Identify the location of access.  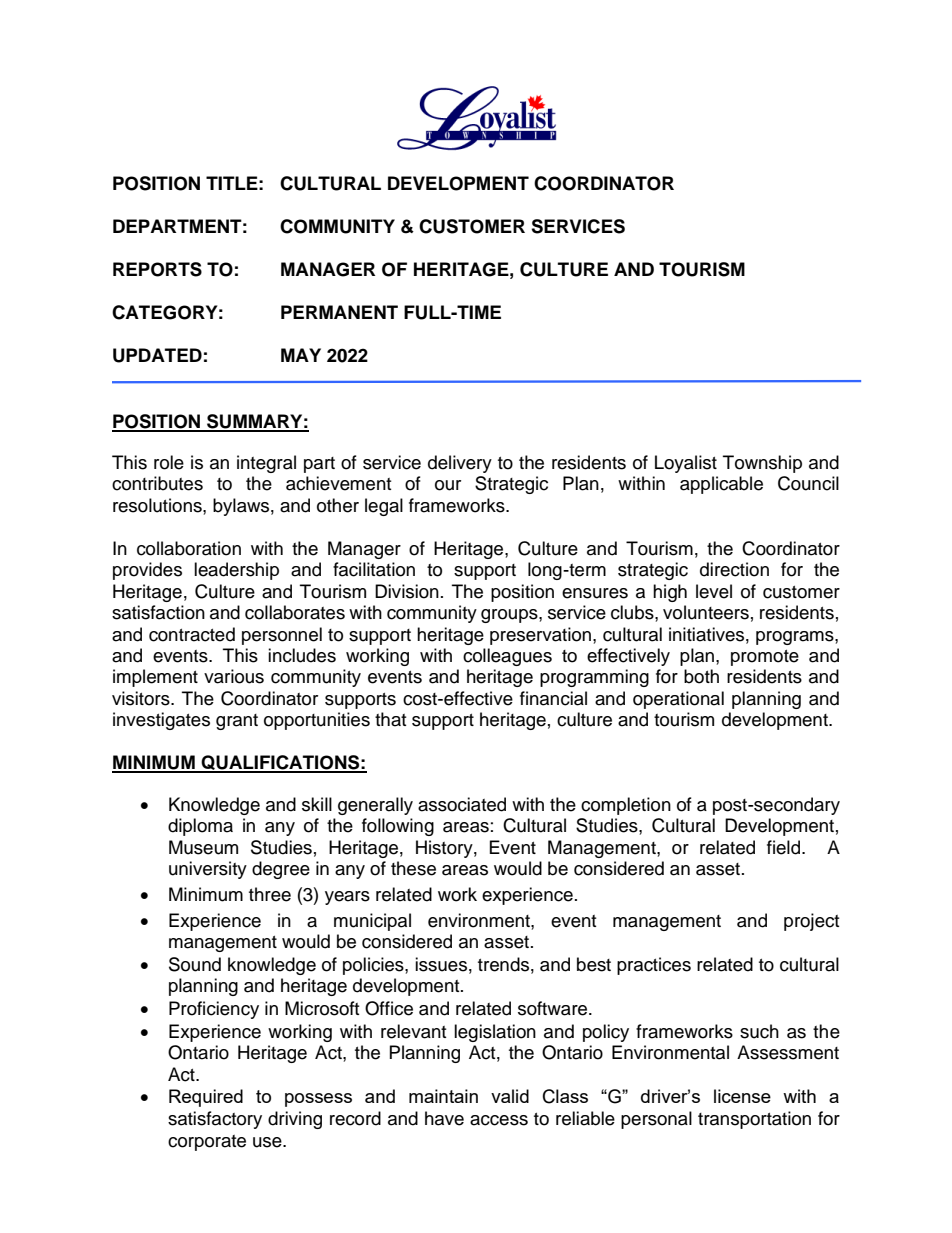
(499, 1120).
